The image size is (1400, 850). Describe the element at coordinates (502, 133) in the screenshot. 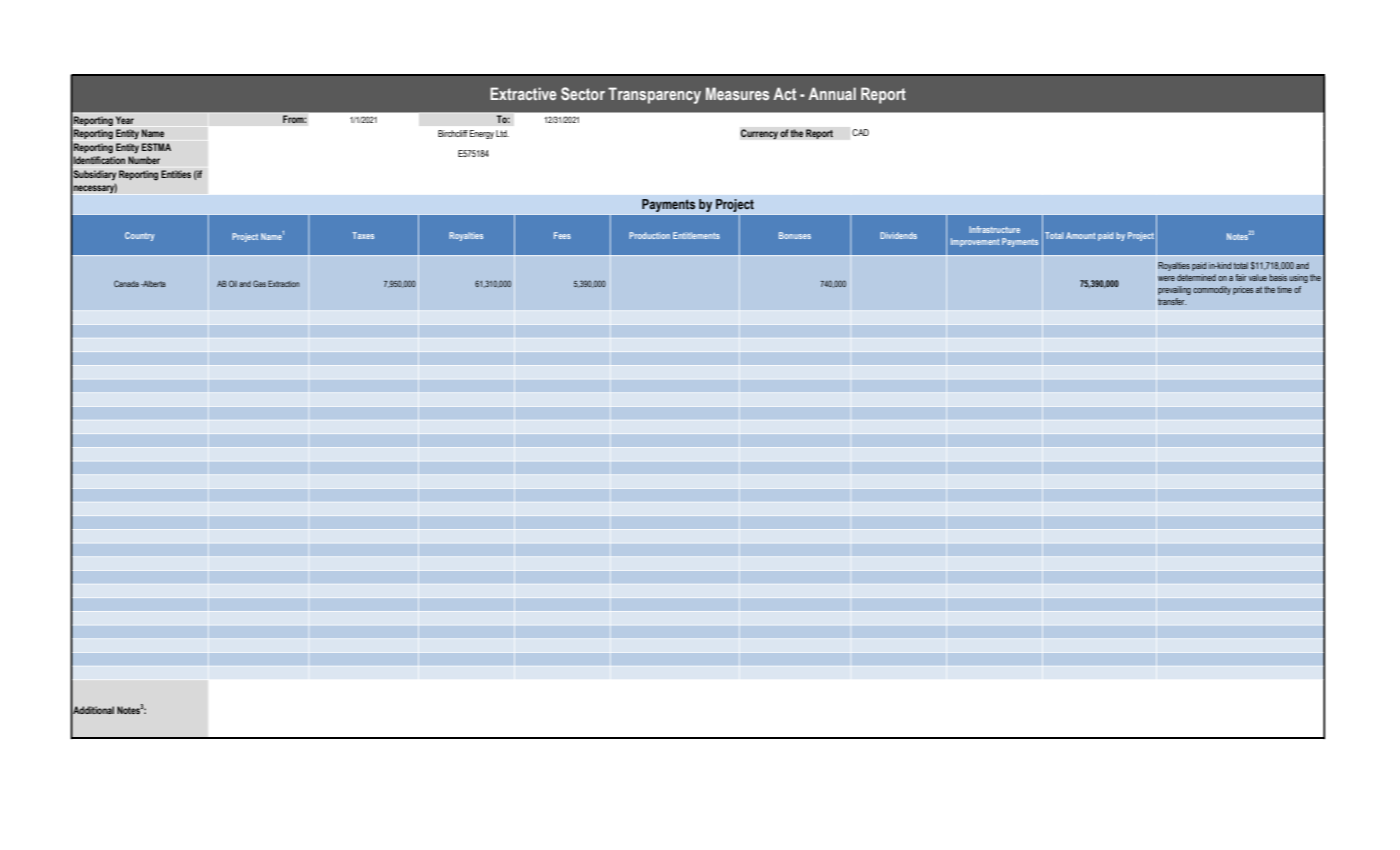

I see `Ltd` at that location.
